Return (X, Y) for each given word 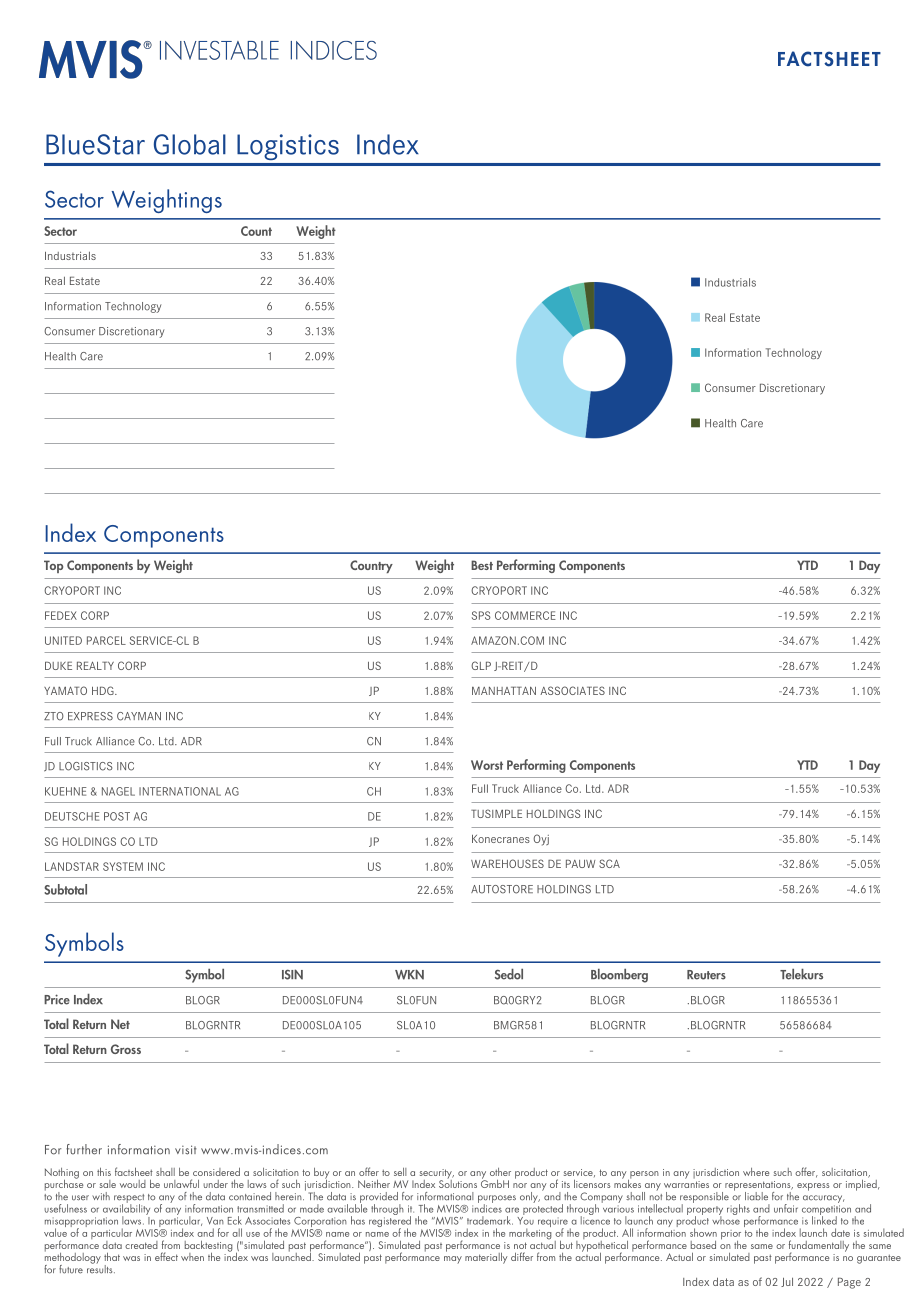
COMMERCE (525, 615)
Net (120, 1024)
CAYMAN (139, 716)
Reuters (706, 975)
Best (482, 565)
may (453, 1260)
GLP (481, 665)
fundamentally (819, 1247)
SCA (609, 863)
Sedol (509, 974)
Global (190, 144)
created (141, 1245)
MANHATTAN (504, 690)
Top (53, 566)
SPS (481, 615)
